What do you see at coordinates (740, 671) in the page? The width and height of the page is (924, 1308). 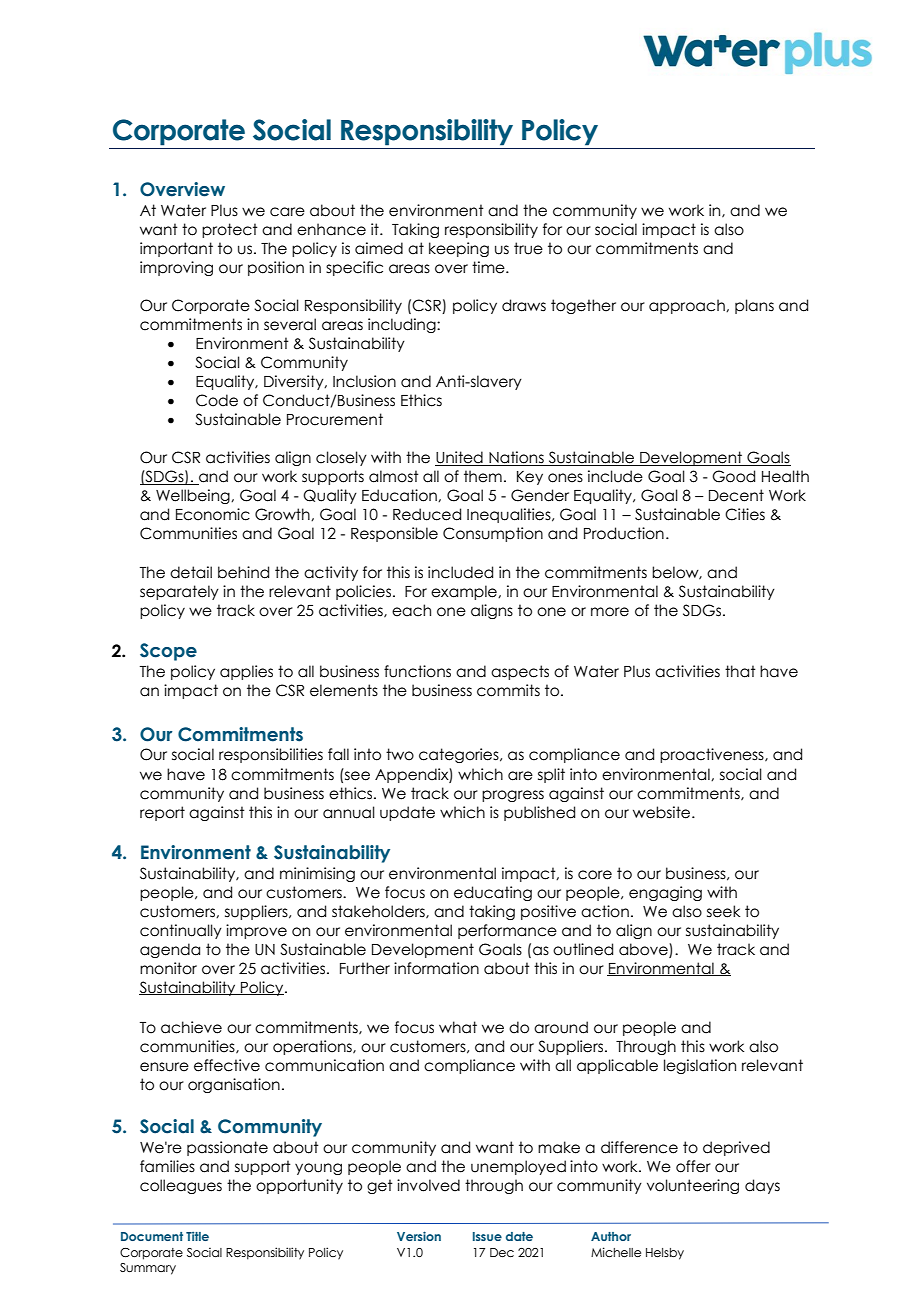 I see `that` at bounding box center [740, 671].
